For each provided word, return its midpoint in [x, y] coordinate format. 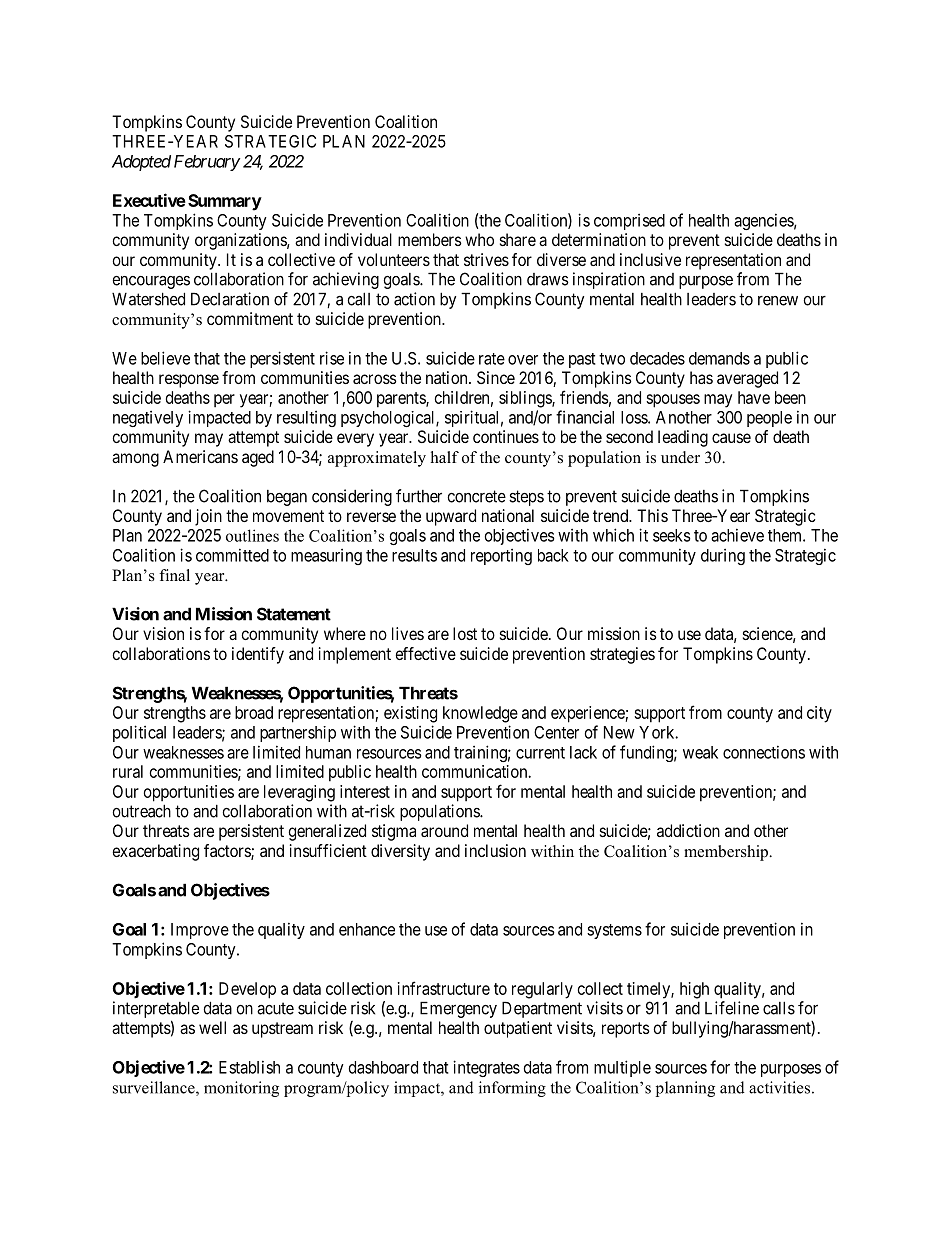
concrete [476, 496]
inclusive [650, 259]
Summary [225, 202]
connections [764, 752]
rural [128, 771]
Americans [200, 456]
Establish [249, 1067]
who [479, 239]
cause [731, 438]
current [540, 753]
